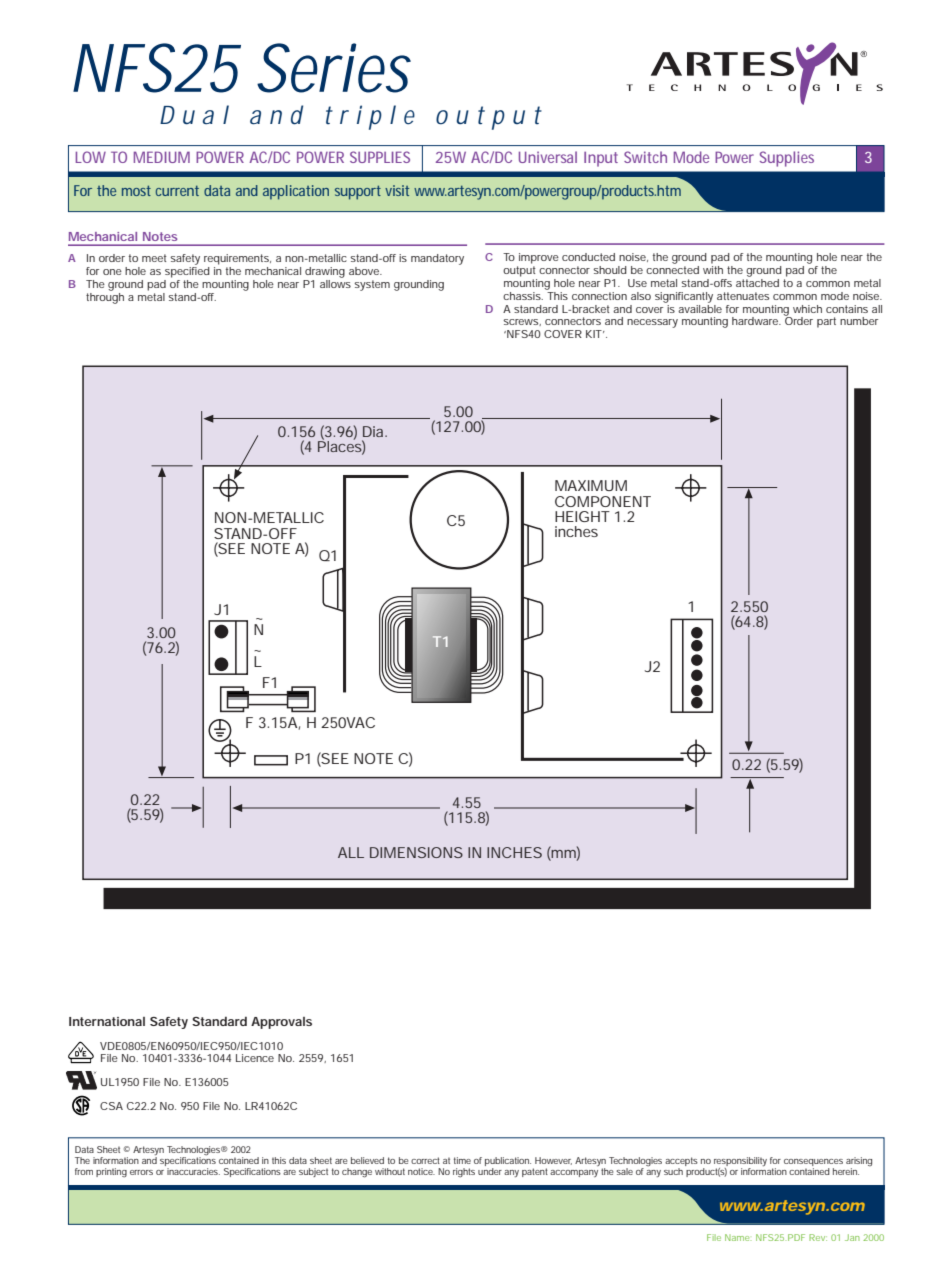 The image size is (952, 1271). What do you see at coordinates (813, 1164) in the page?
I see `consequences` at bounding box center [813, 1164].
